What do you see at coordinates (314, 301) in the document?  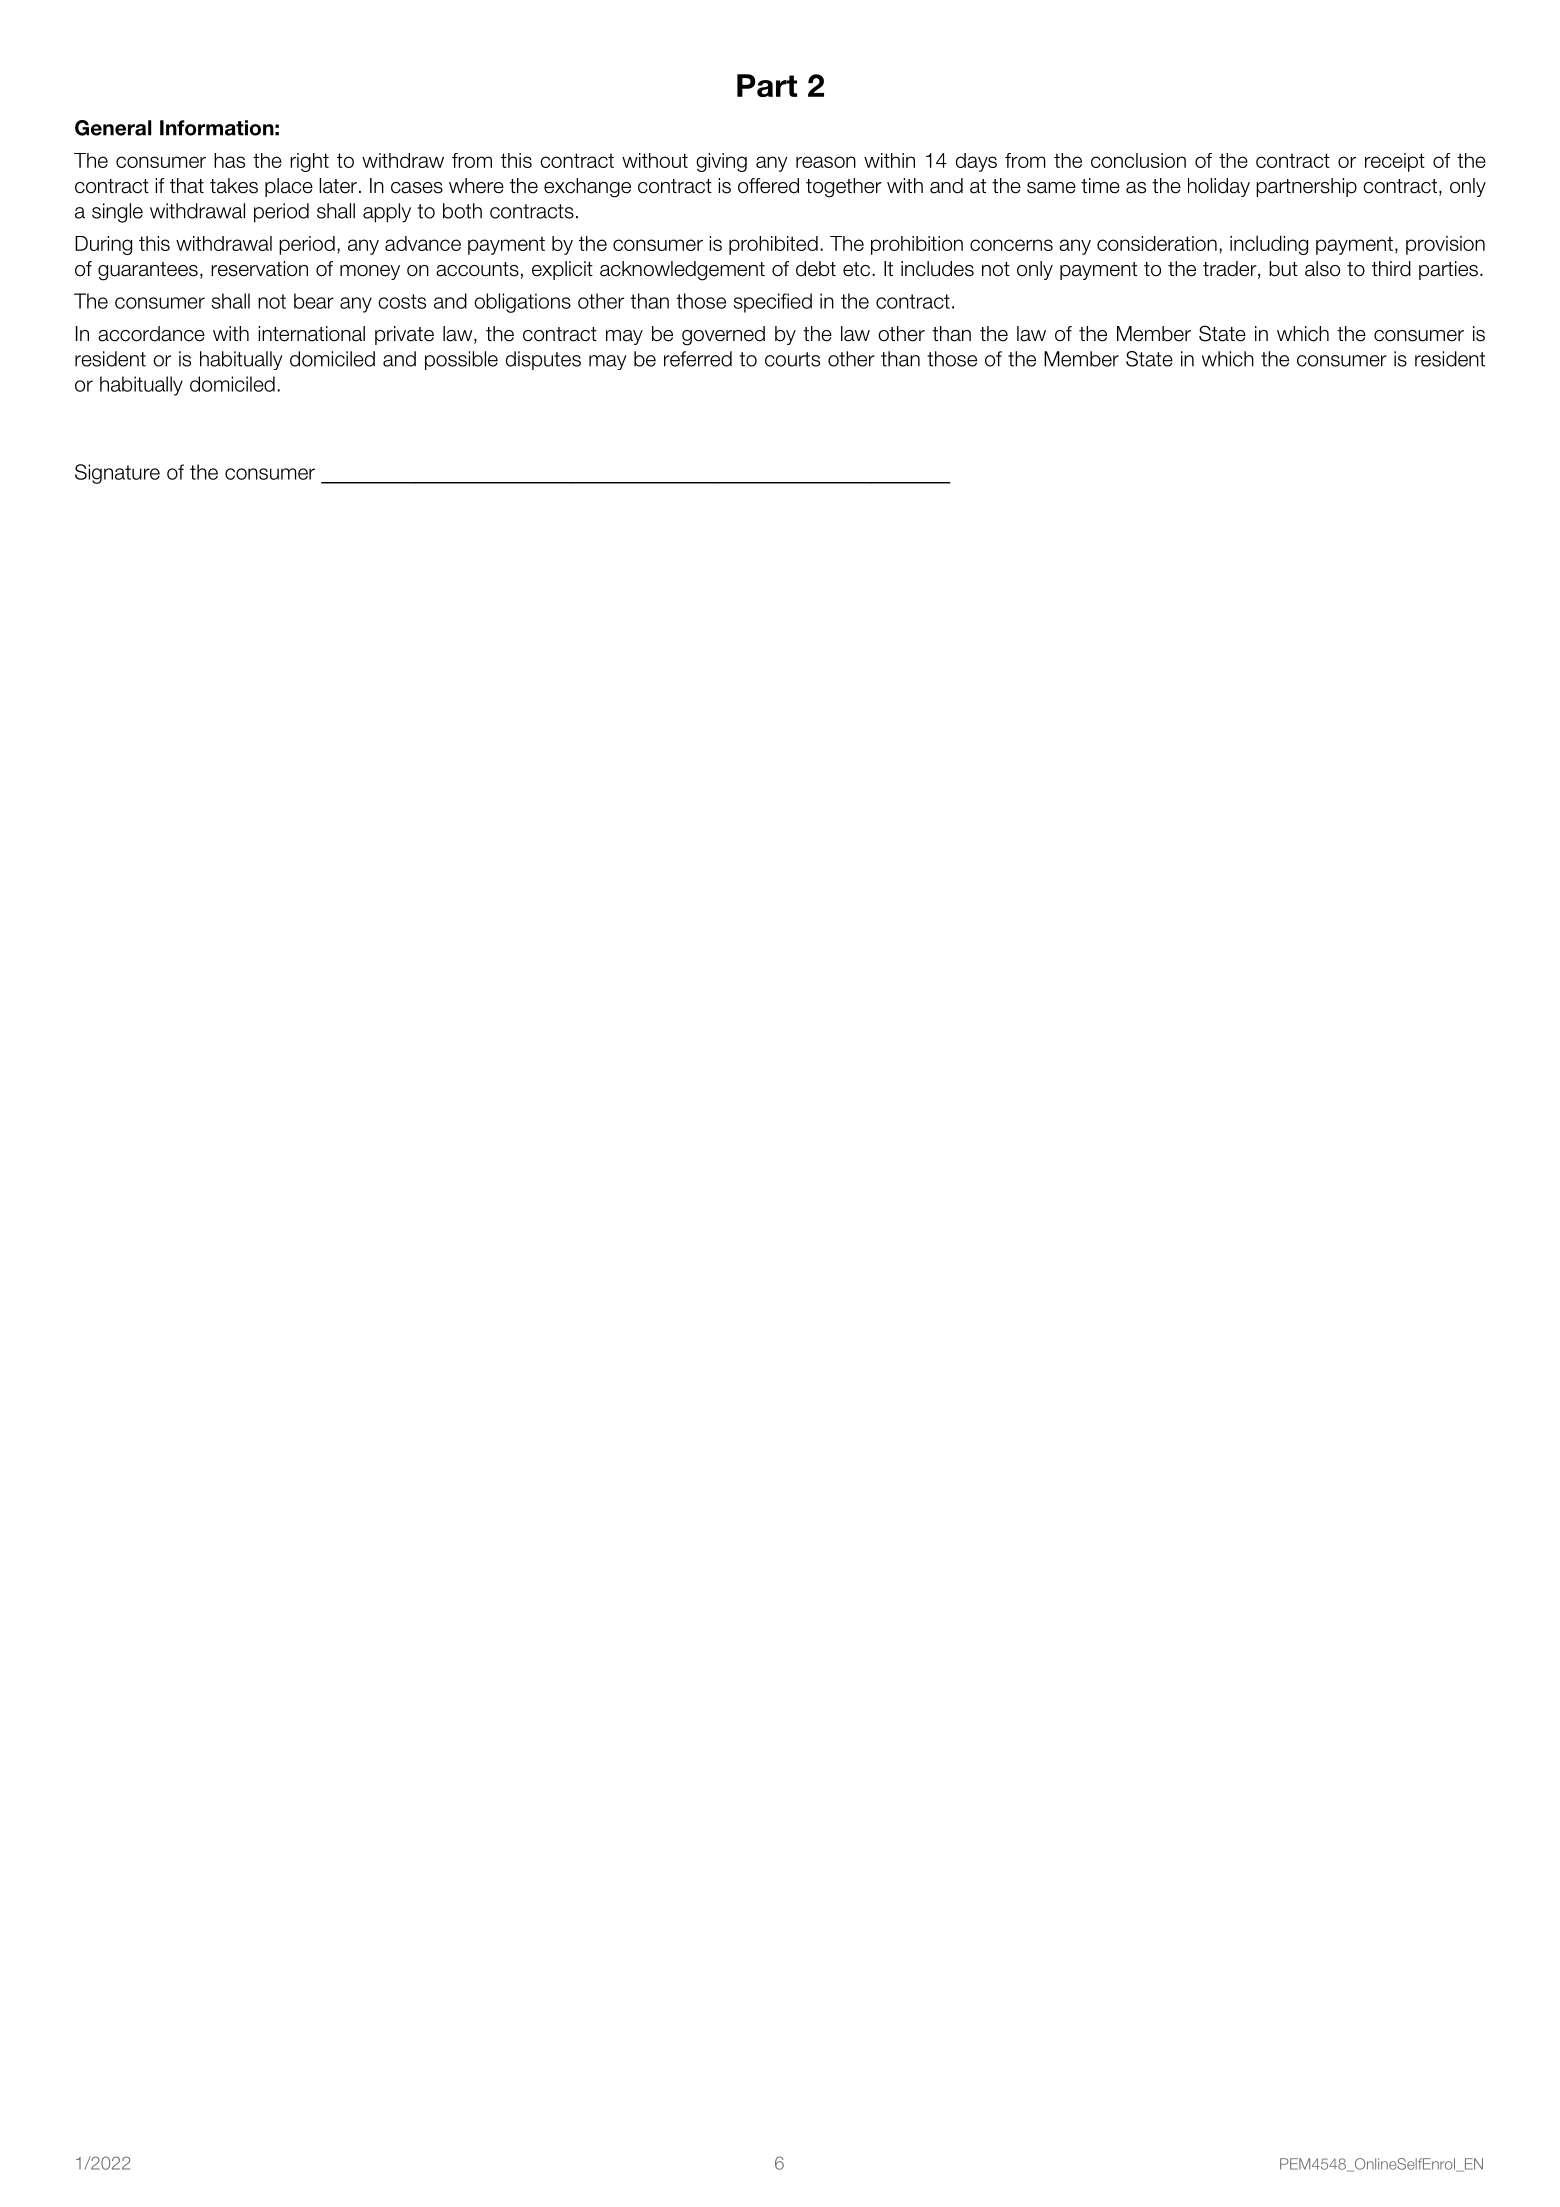 I see `bear` at bounding box center [314, 301].
